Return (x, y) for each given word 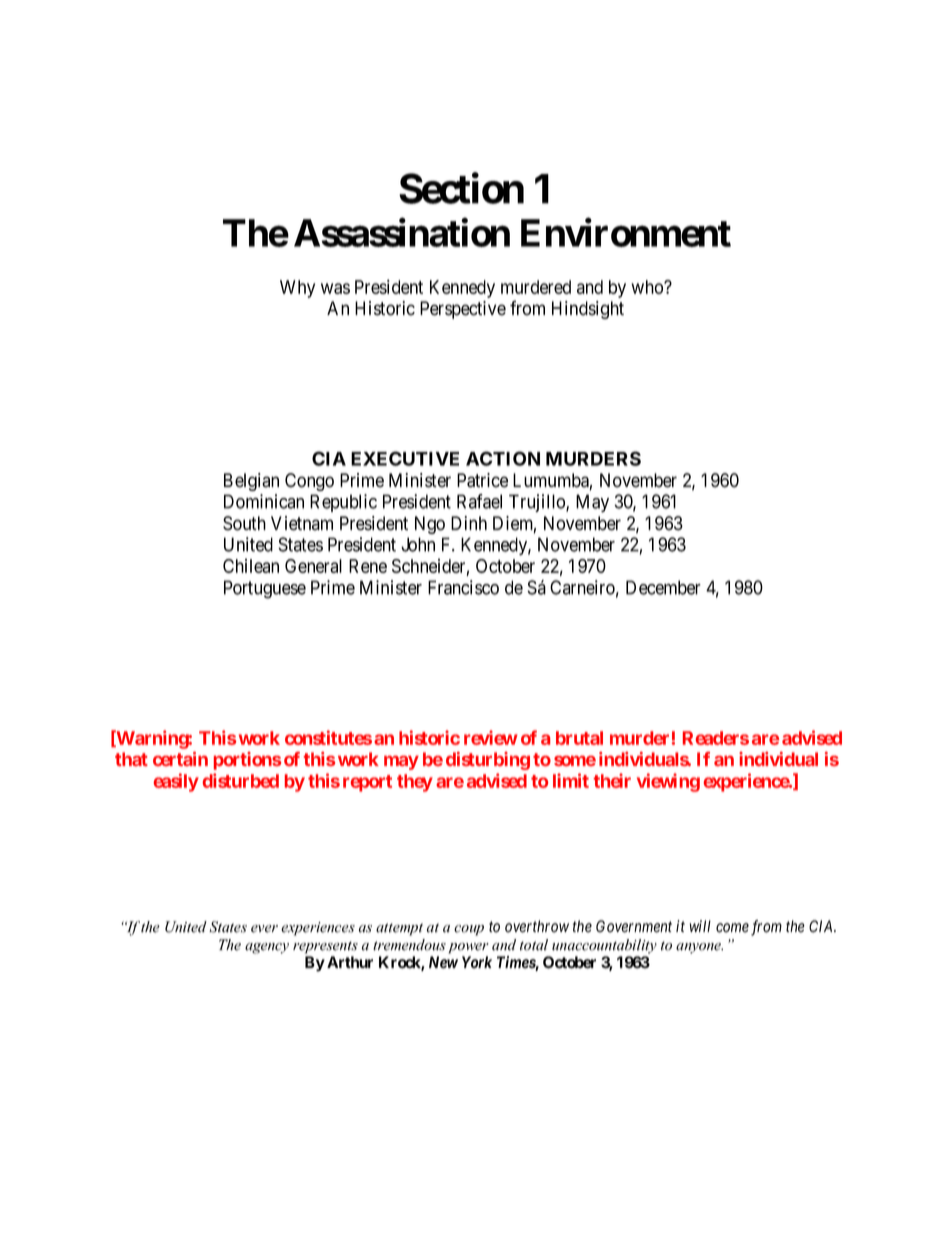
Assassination (402, 232)
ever (264, 929)
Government (634, 926)
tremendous (409, 945)
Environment (626, 232)
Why (297, 289)
